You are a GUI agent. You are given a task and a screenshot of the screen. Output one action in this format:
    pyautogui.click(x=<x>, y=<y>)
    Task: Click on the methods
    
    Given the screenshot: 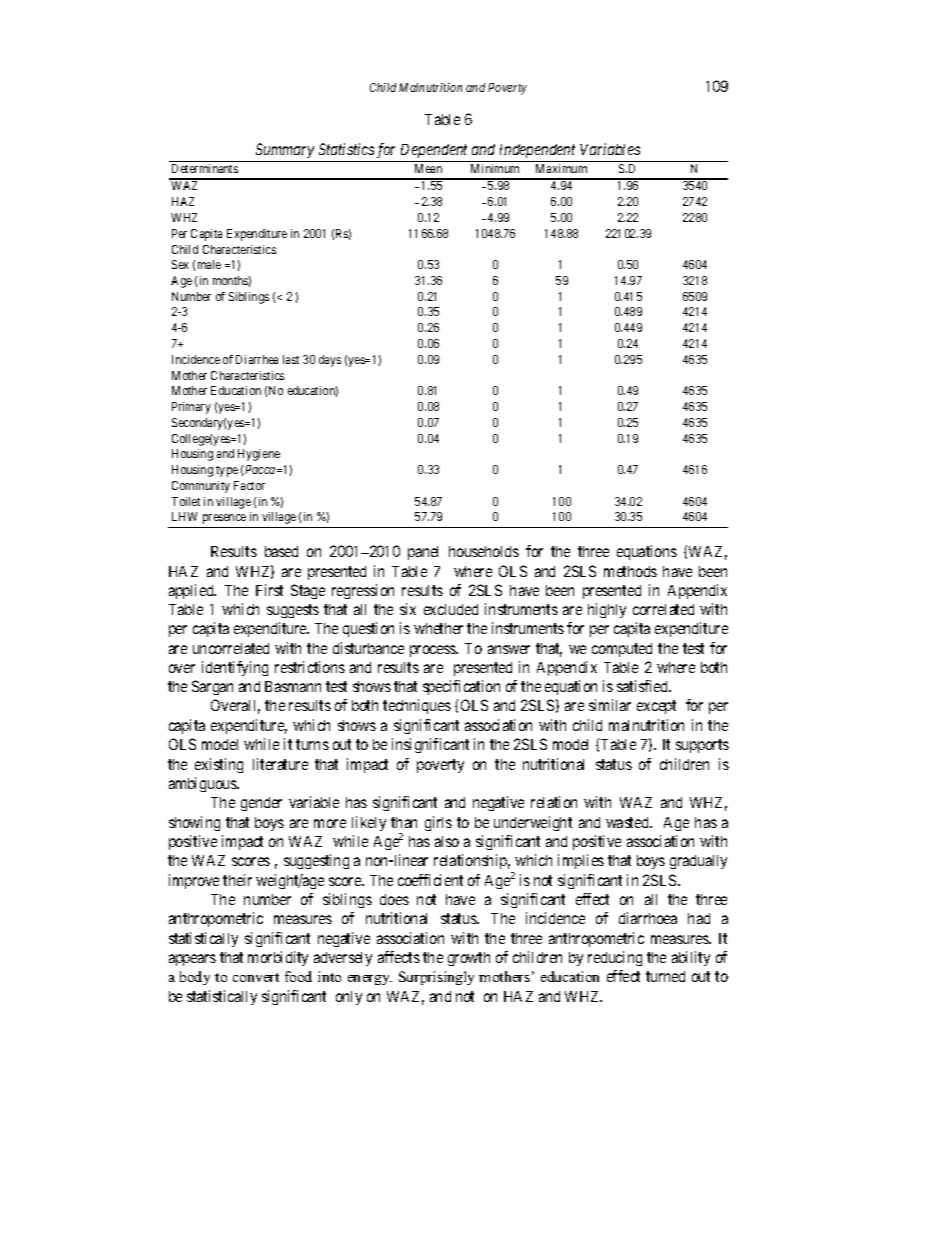 What is the action you would take?
    pyautogui.click(x=630, y=571)
